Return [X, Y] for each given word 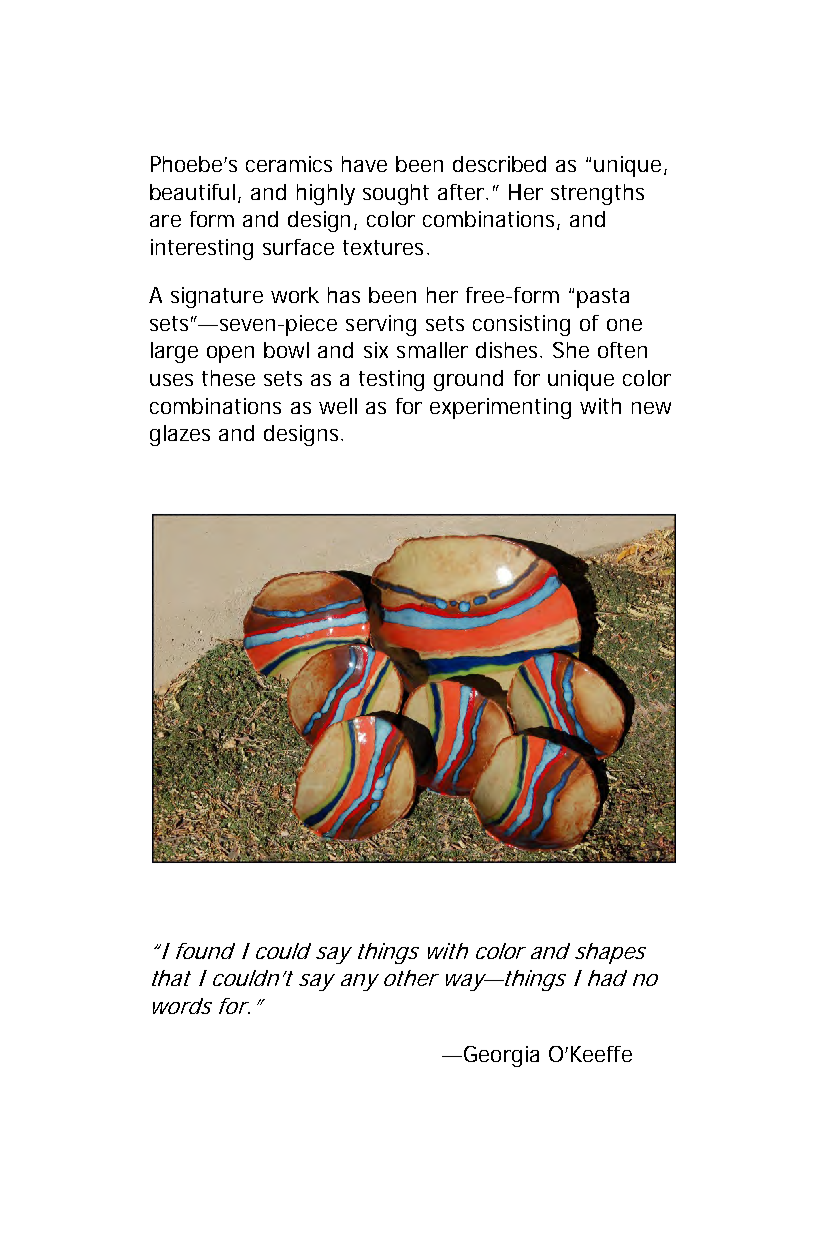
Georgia [501, 1056]
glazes [180, 435]
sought [396, 194]
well [338, 406]
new [651, 408]
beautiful [192, 192]
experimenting [500, 408]
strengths [597, 194]
